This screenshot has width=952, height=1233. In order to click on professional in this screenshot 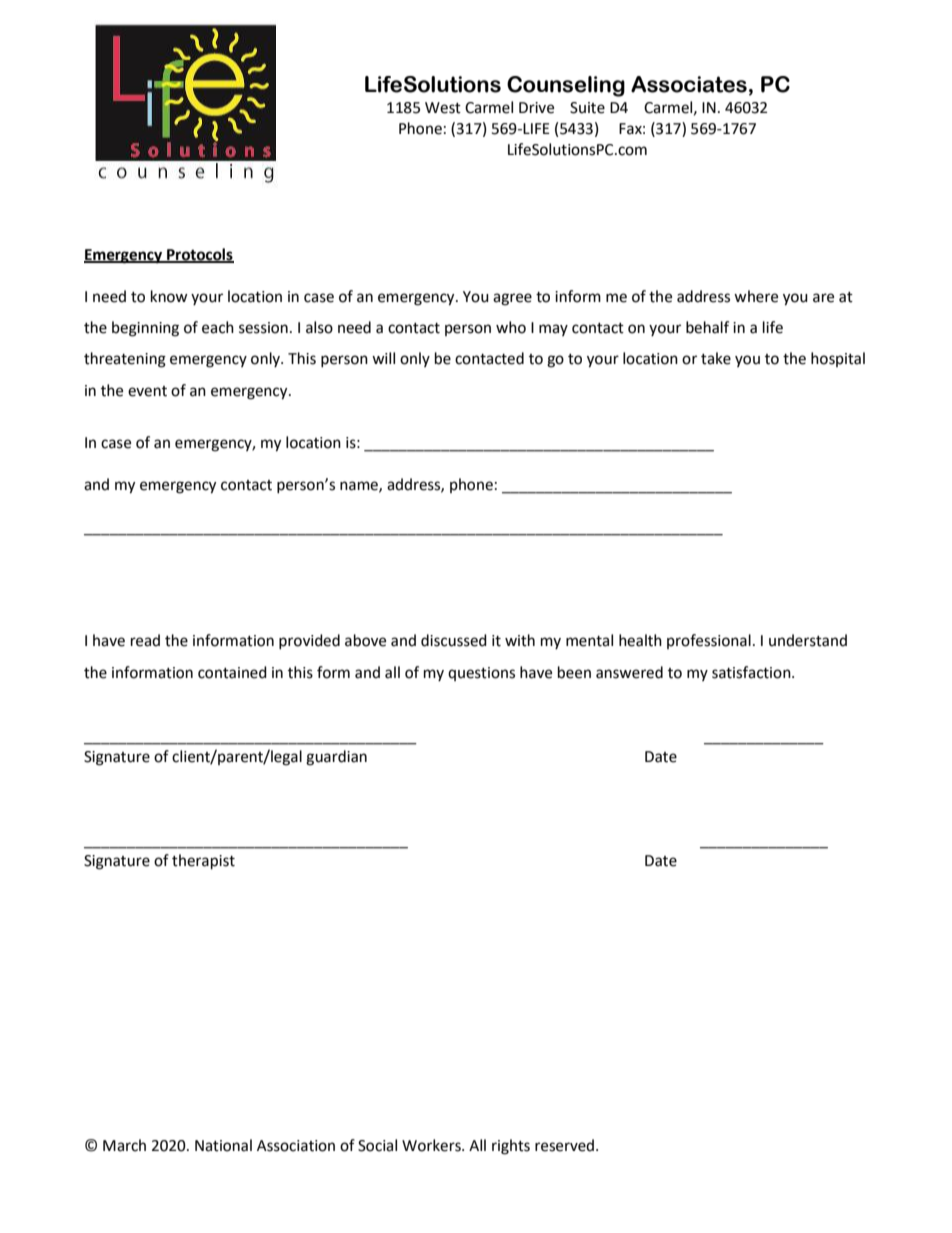, I will do `click(709, 641)`.
